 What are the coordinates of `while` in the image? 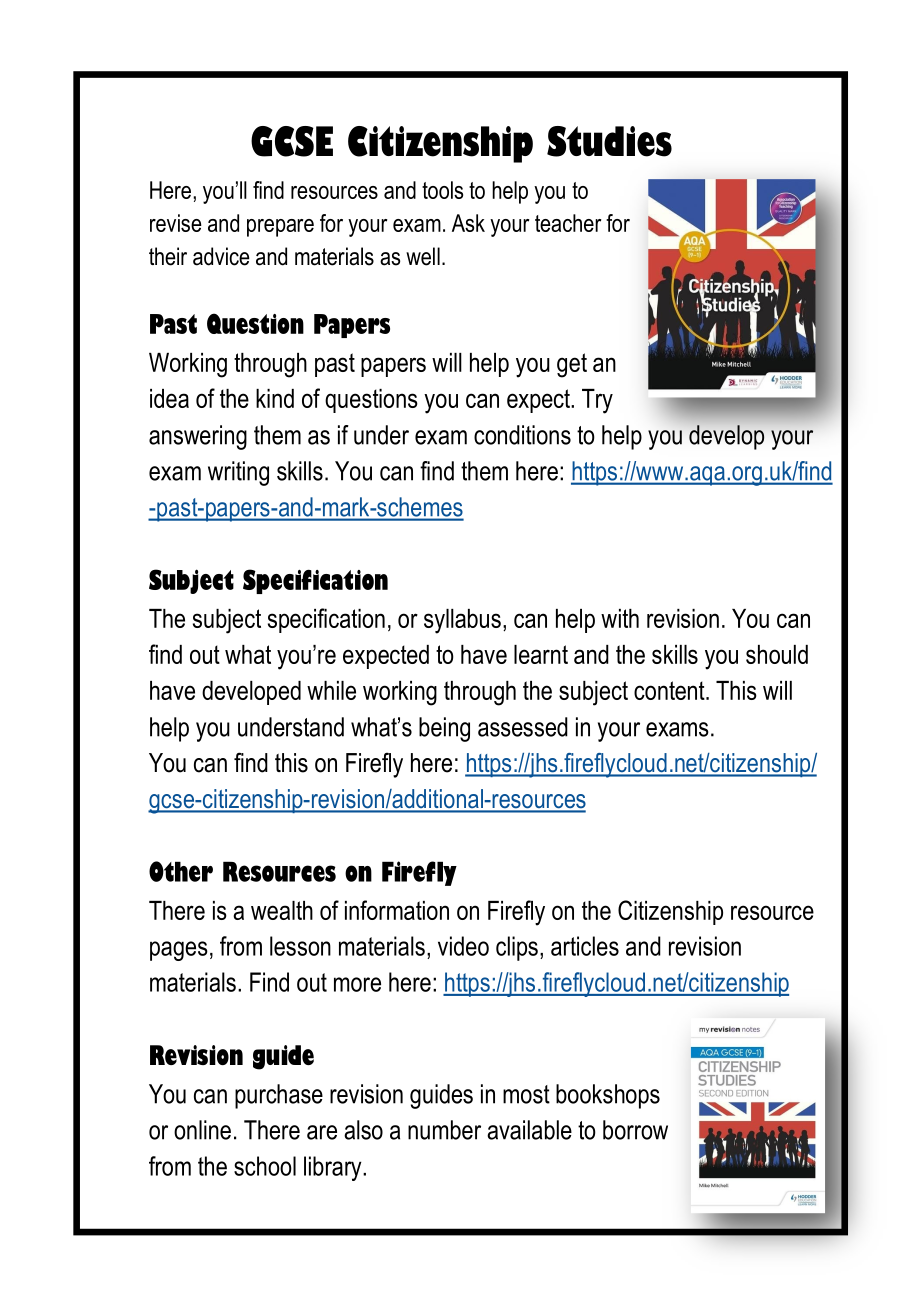 It's located at (331, 690).
